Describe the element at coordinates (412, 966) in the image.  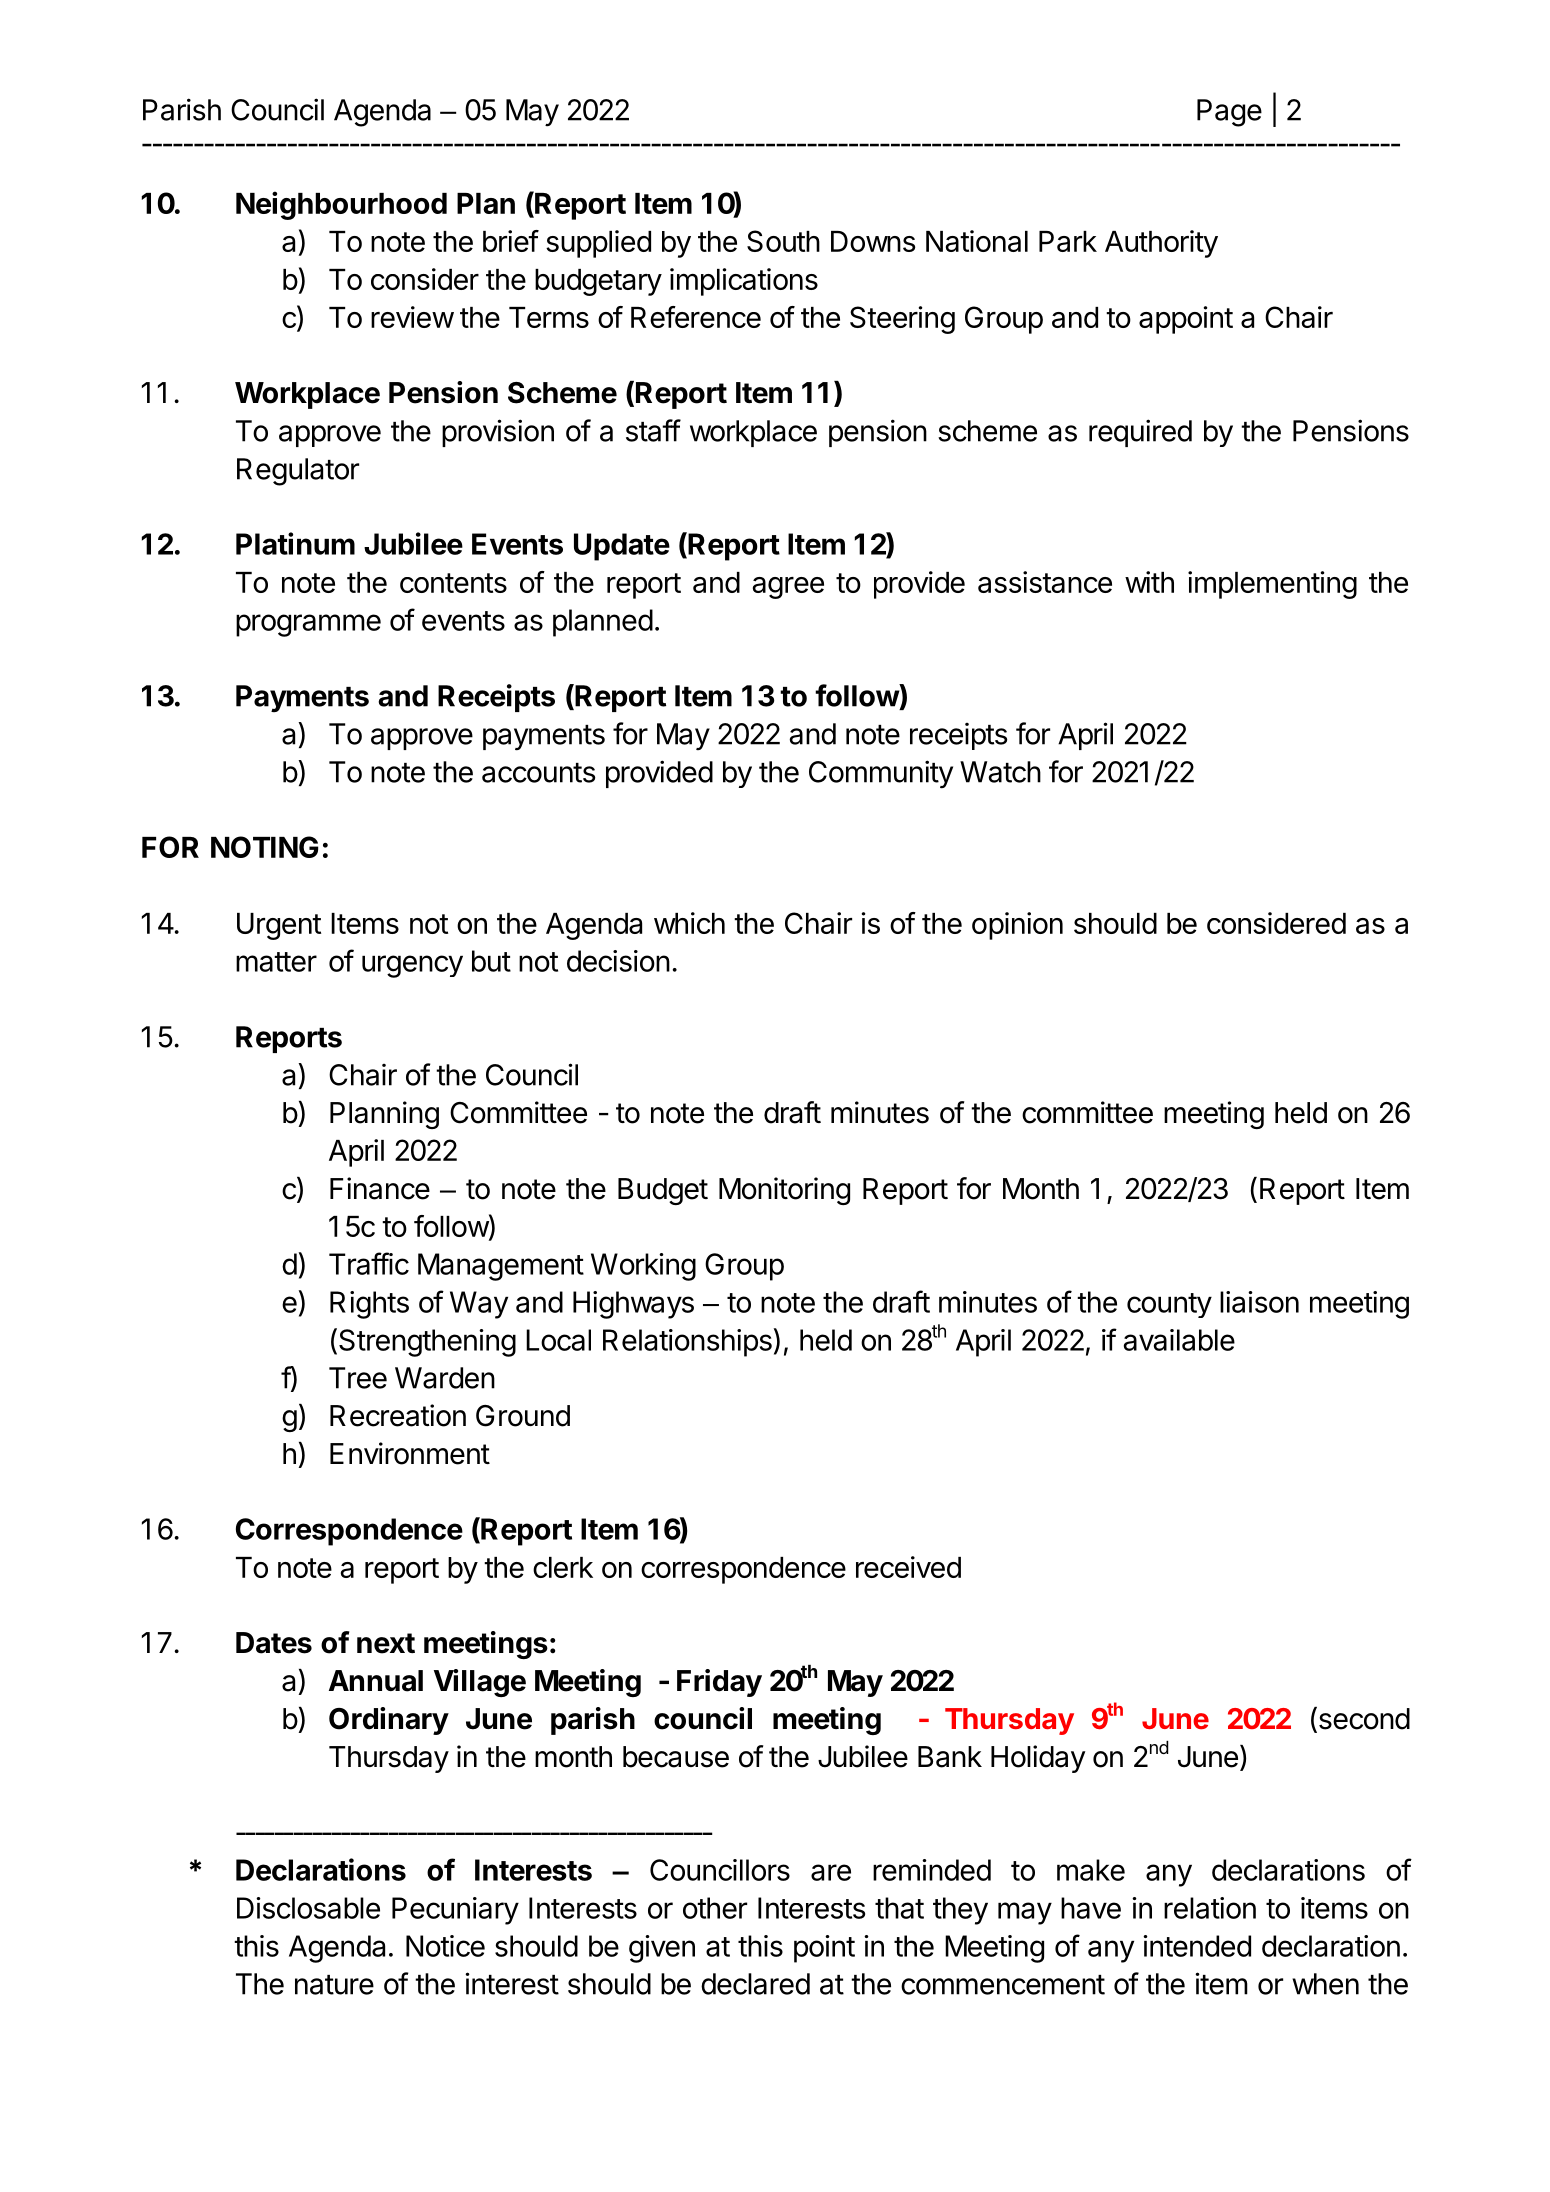
I see `urgency` at that location.
